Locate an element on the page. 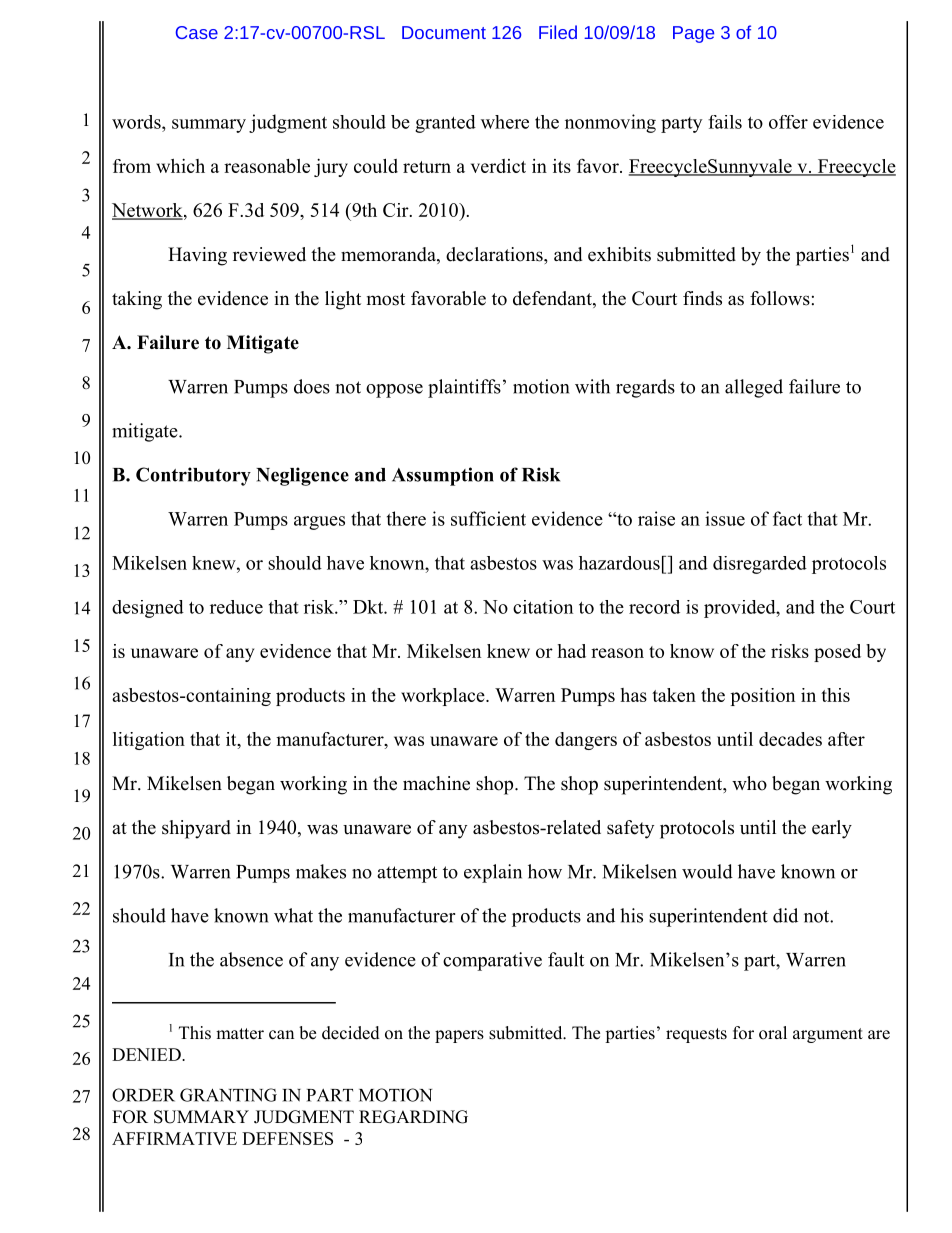 The height and width of the page is (1233, 952). REGARDING is located at coordinates (413, 1117).
